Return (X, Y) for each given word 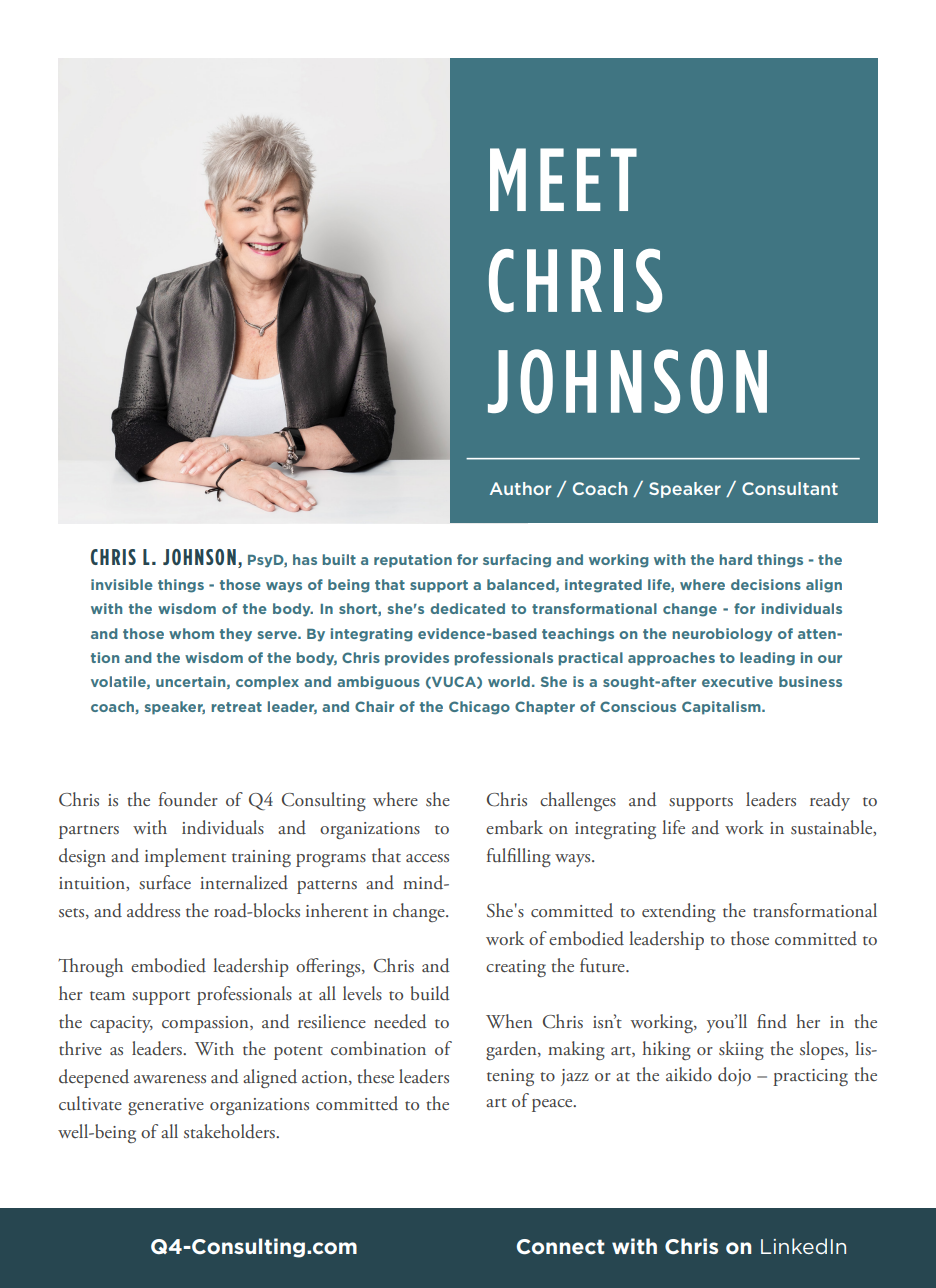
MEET (563, 179)
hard (735, 559)
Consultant (790, 488)
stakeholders (230, 1131)
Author (520, 488)
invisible (122, 584)
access (427, 858)
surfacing (517, 561)
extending (679, 912)
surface (165, 882)
